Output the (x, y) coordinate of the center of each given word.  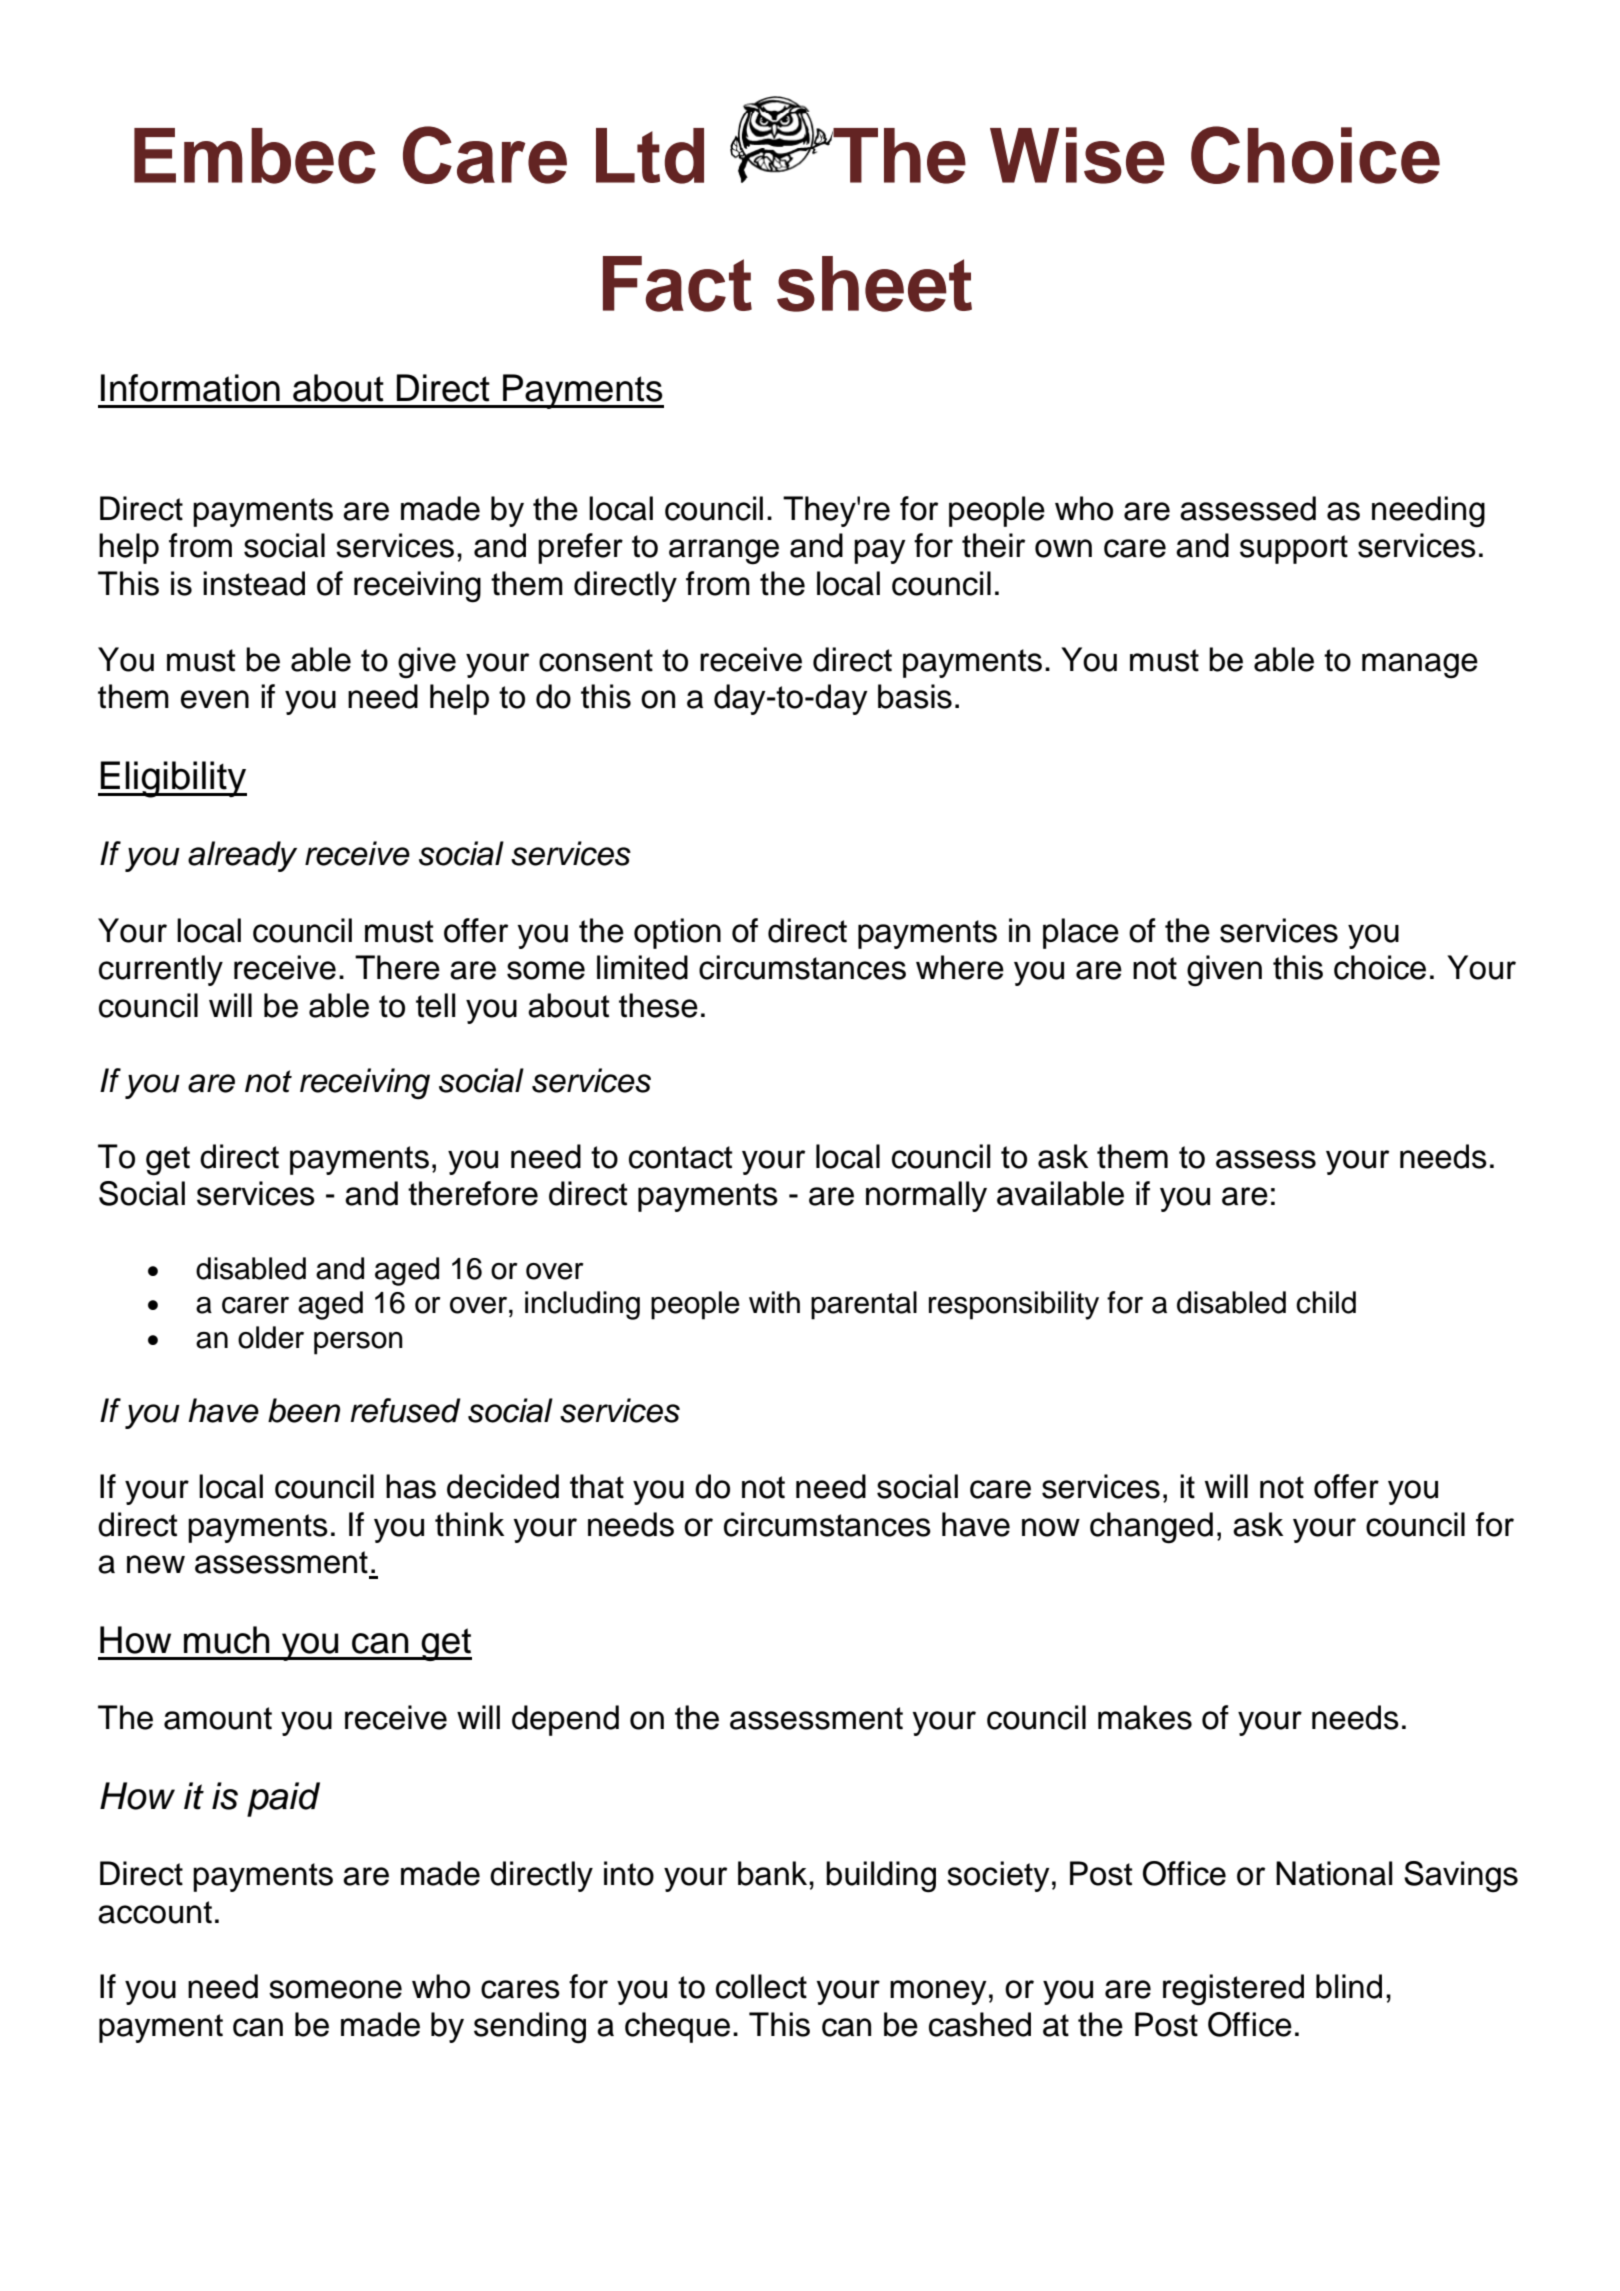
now (1051, 1527)
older (271, 1337)
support (1294, 549)
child (1326, 1302)
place (1081, 933)
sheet (874, 284)
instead (254, 583)
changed (1151, 1528)
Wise (1077, 155)
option (677, 933)
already (242, 856)
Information (190, 388)
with (774, 1302)
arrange (724, 552)
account (155, 1912)
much (227, 1640)
